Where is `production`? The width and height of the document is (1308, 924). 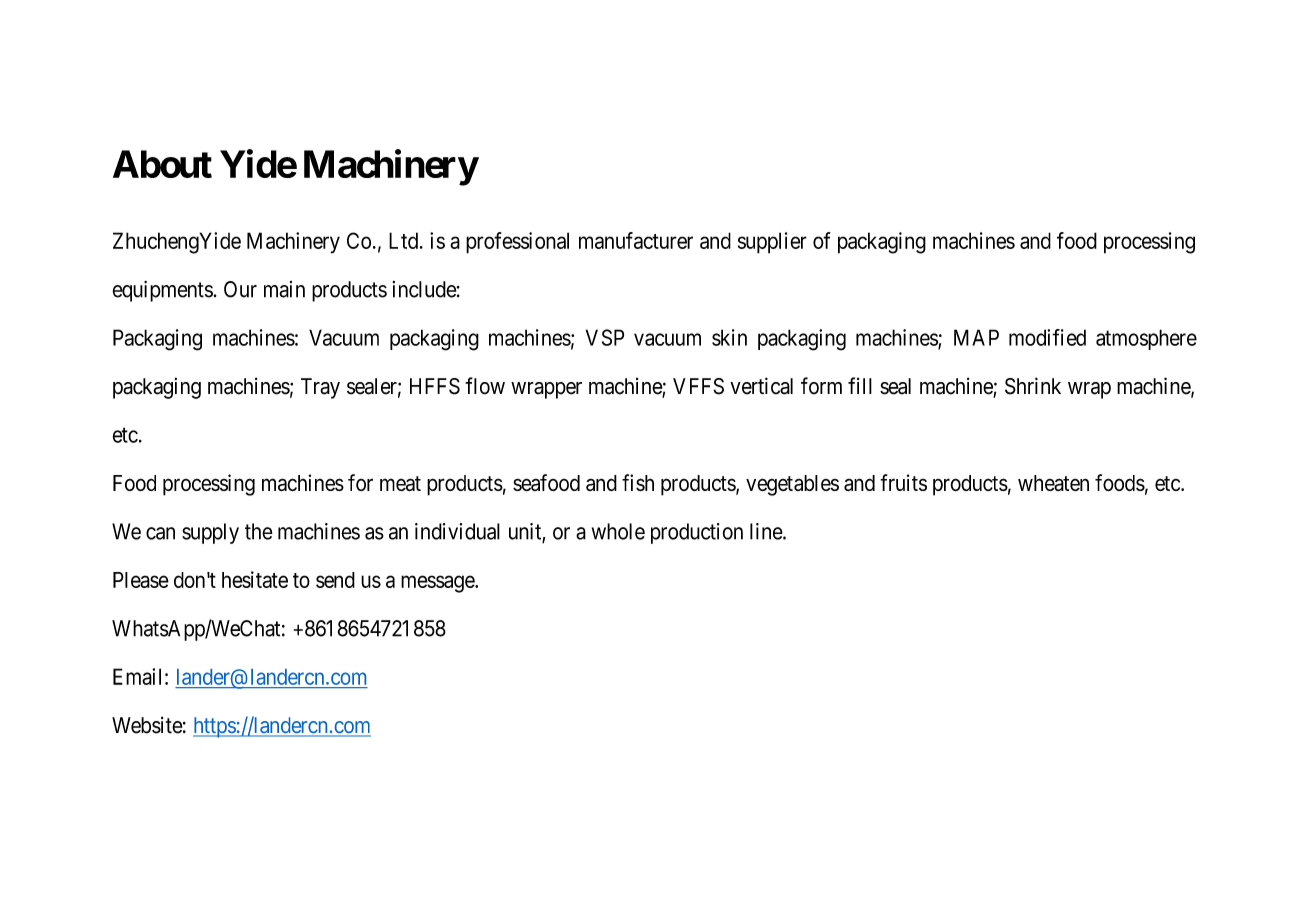 production is located at coordinates (697, 533).
